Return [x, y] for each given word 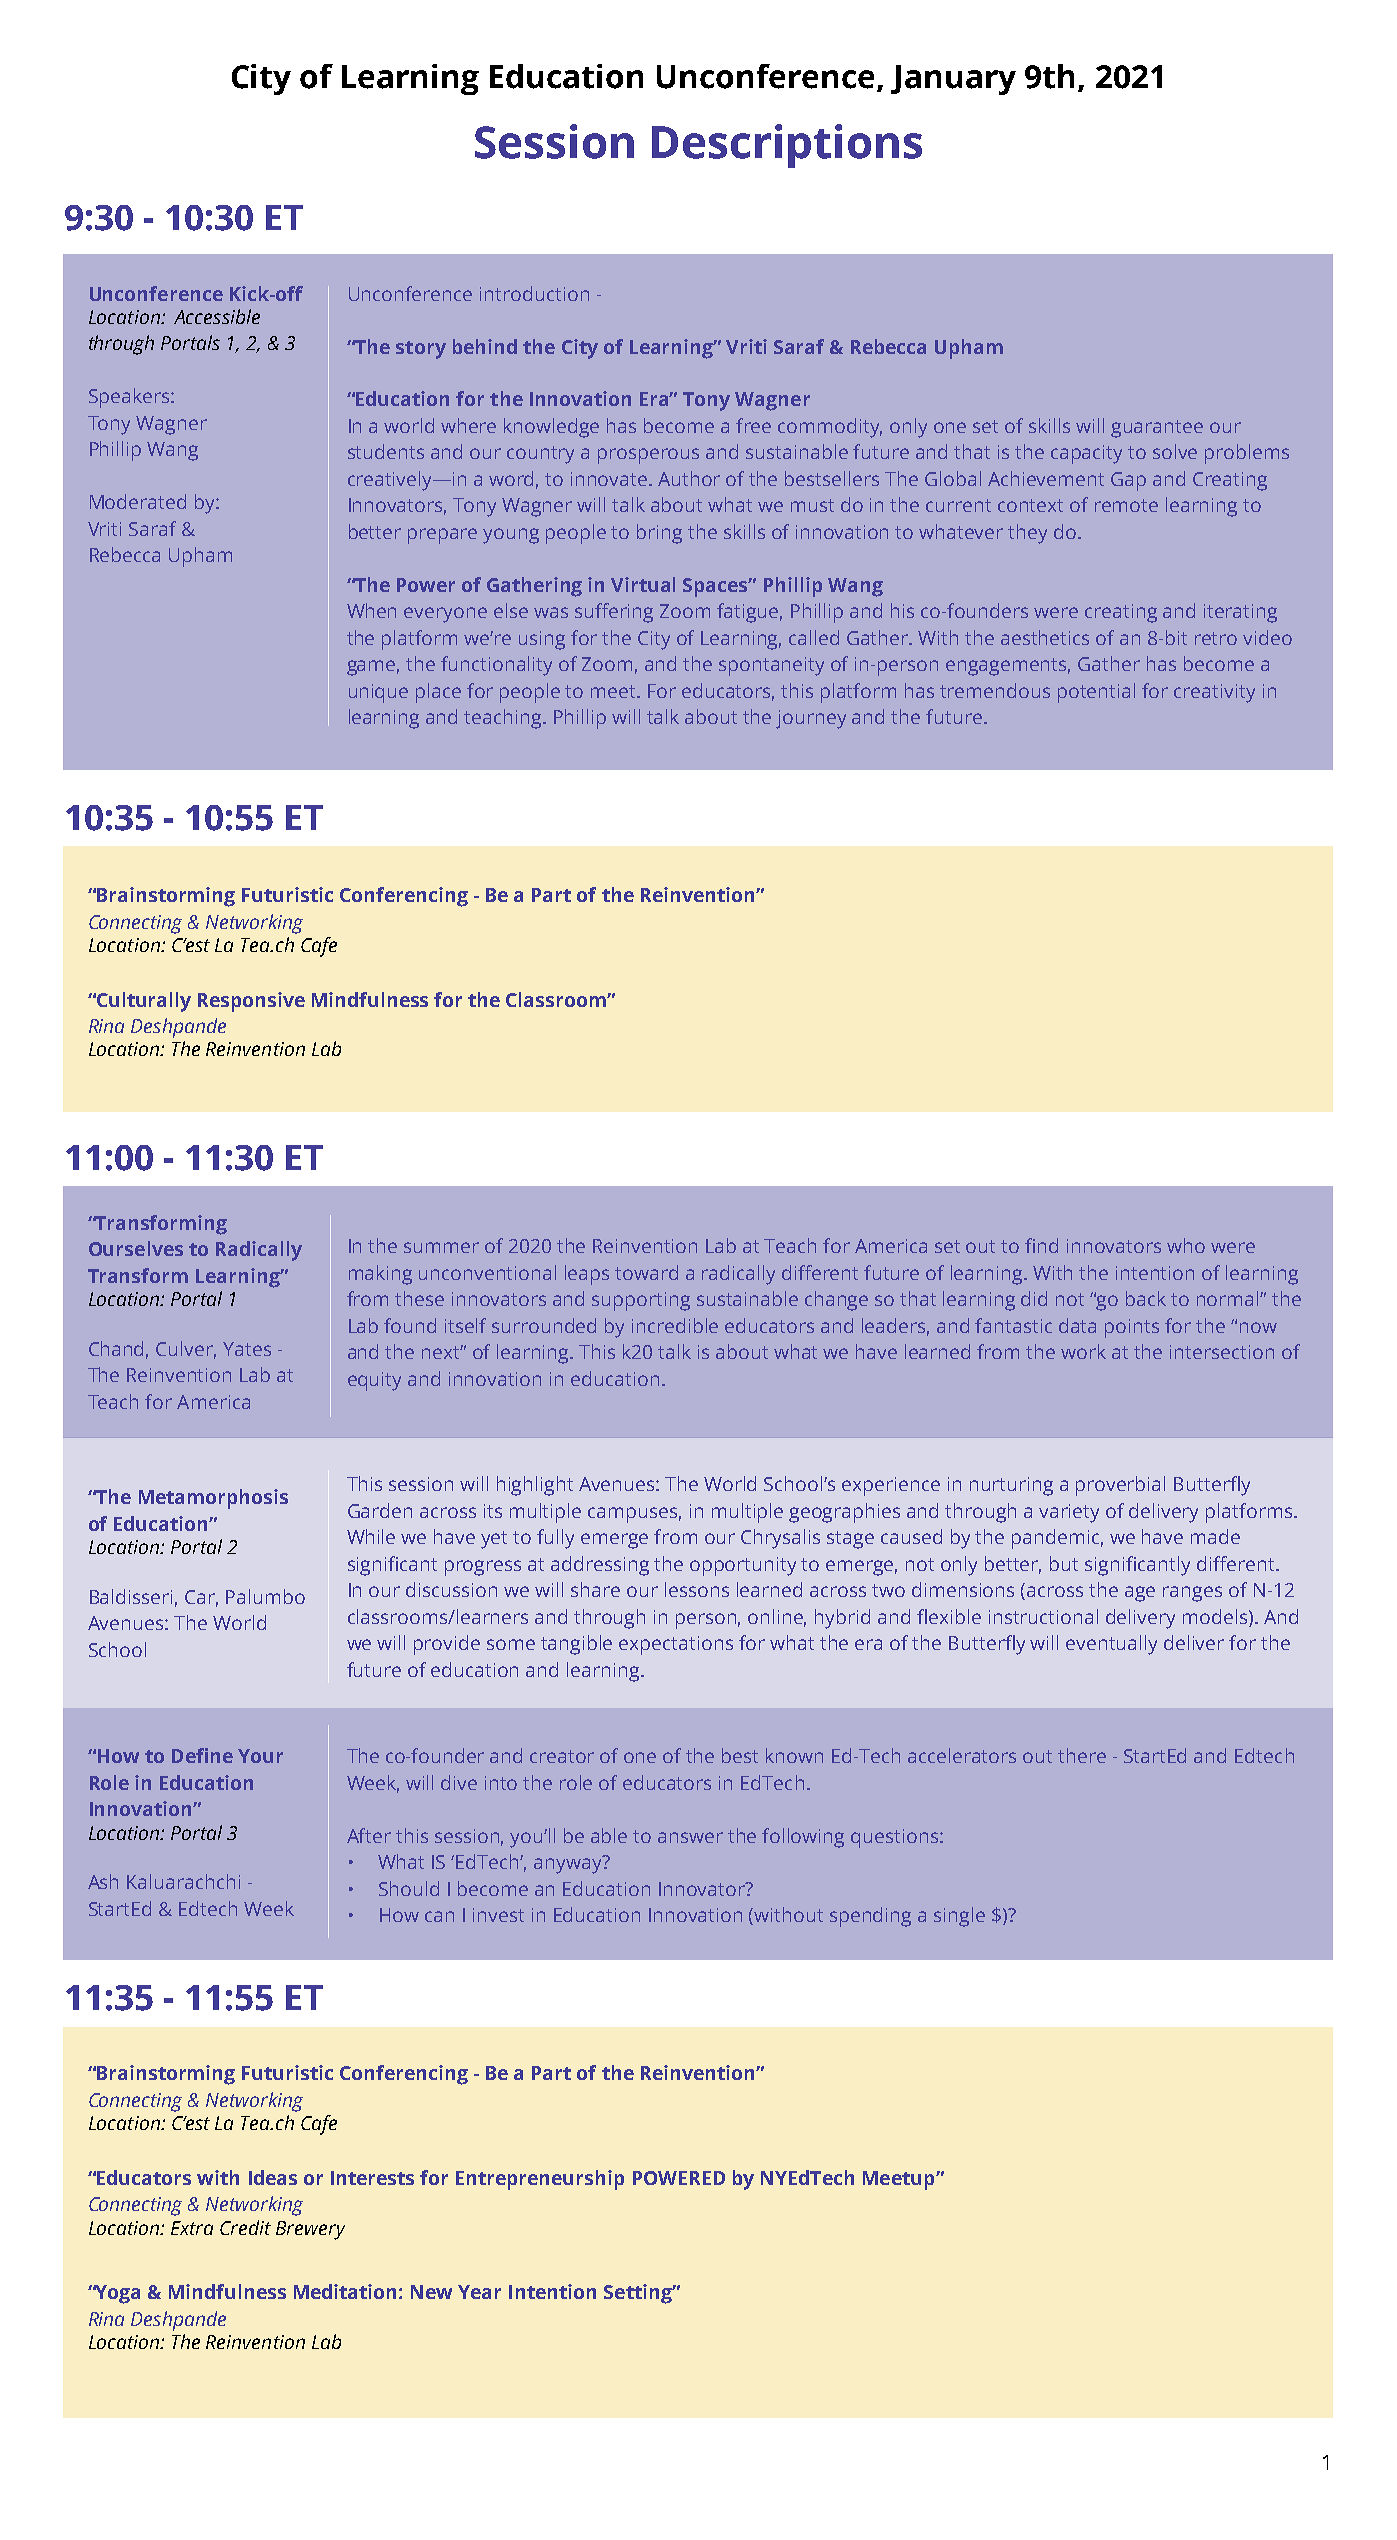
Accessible [217, 316]
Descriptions [787, 146]
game [373, 668]
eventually [1111, 1645]
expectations [676, 1645]
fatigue [749, 613]
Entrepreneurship [540, 2180]
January [953, 80]
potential [1096, 693]
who [1186, 1245]
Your [260, 1756]
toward [646, 1272]
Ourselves [136, 1248]
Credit [245, 2227]
